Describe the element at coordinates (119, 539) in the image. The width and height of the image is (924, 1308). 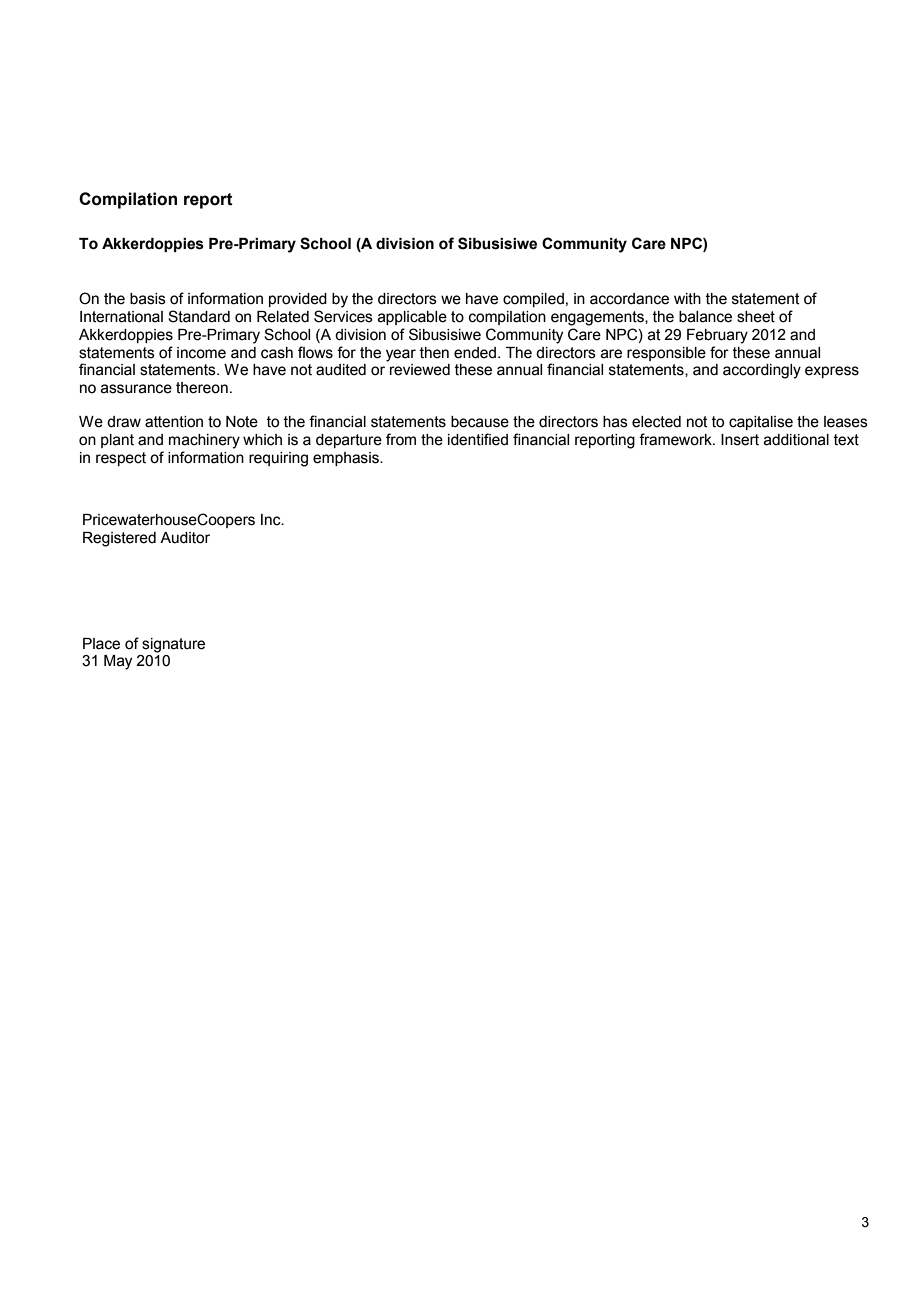
I see `Registered` at that location.
